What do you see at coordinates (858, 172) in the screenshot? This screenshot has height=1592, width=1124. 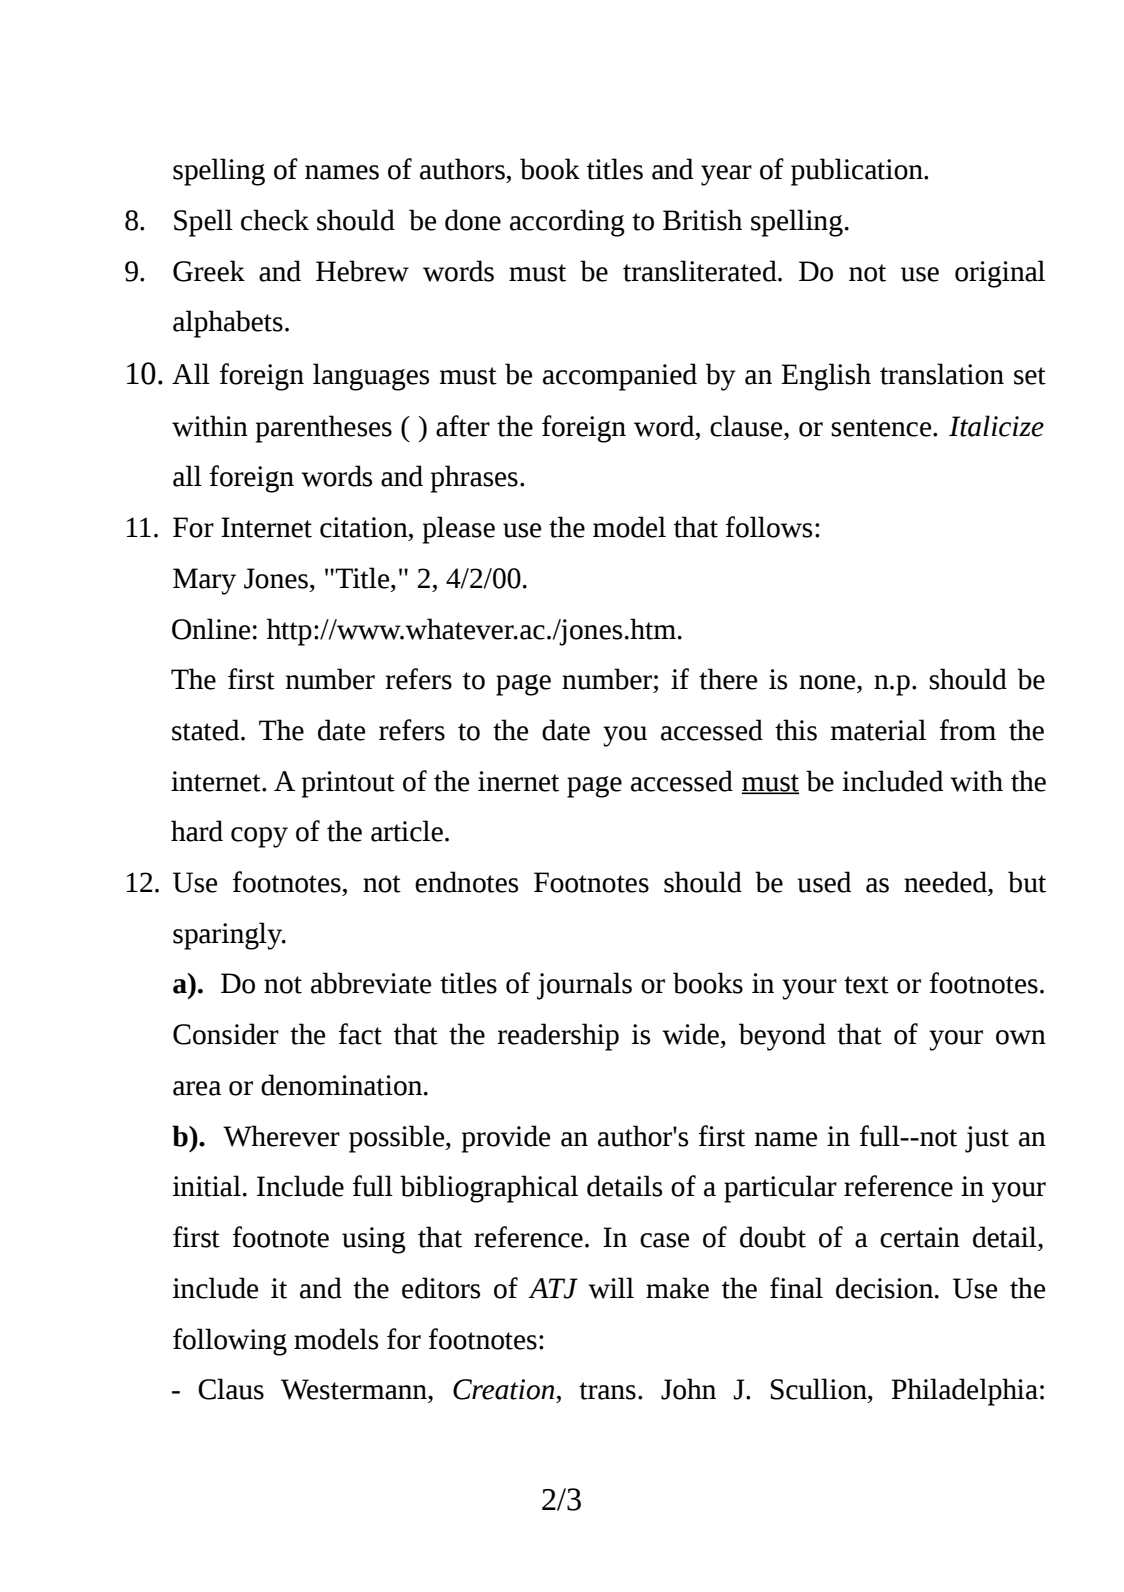 I see `publication` at bounding box center [858, 172].
